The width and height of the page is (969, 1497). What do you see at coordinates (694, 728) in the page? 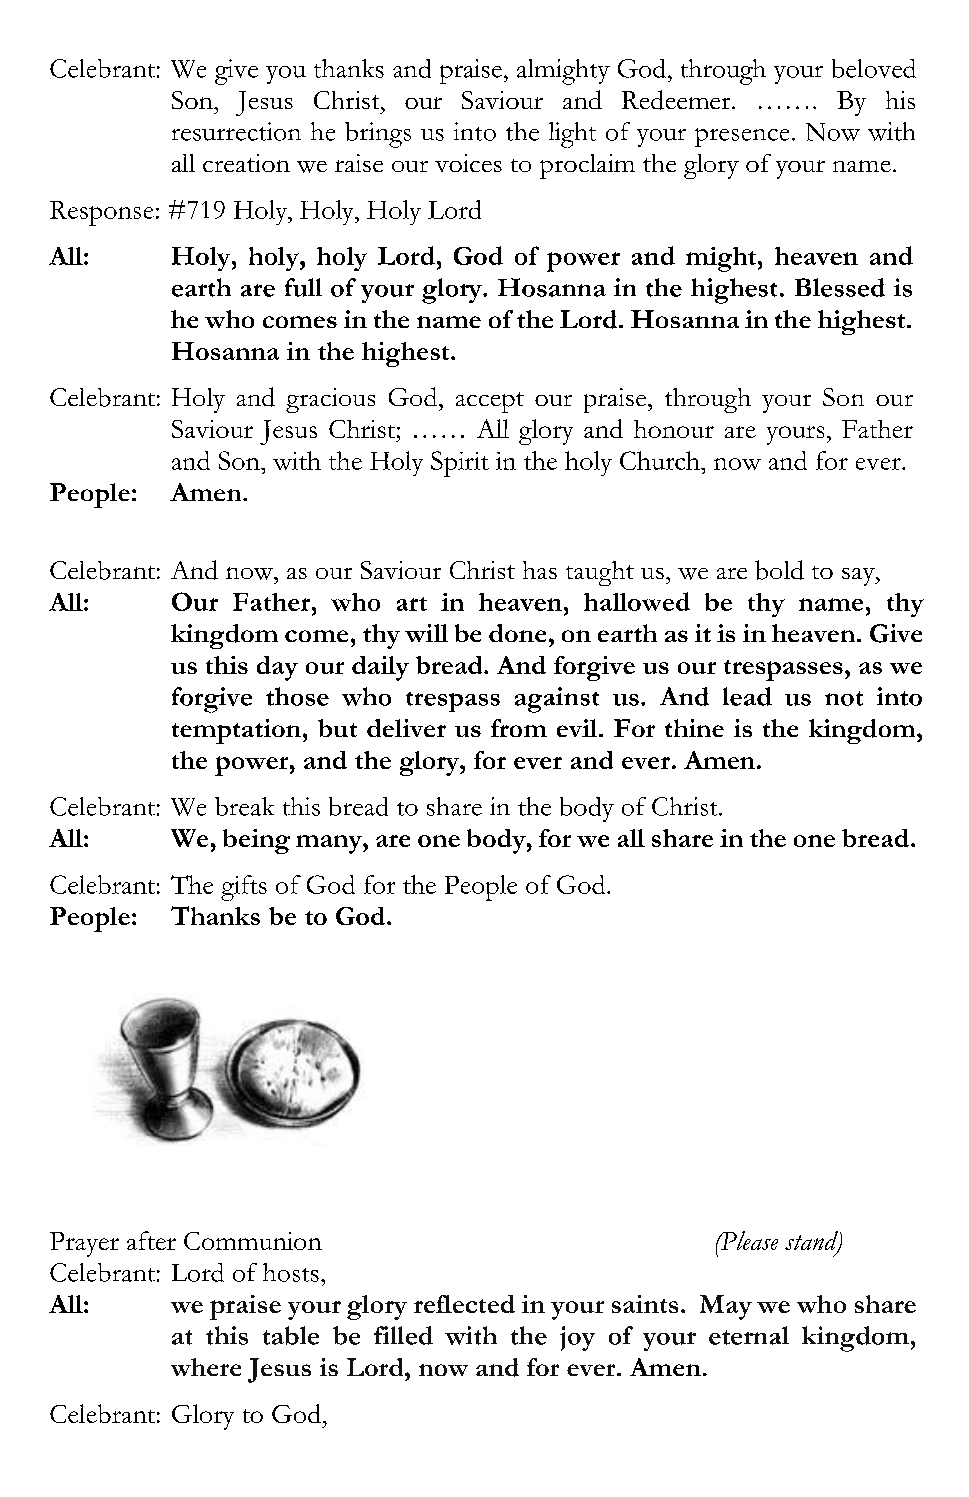
I see `thine` at bounding box center [694, 728].
